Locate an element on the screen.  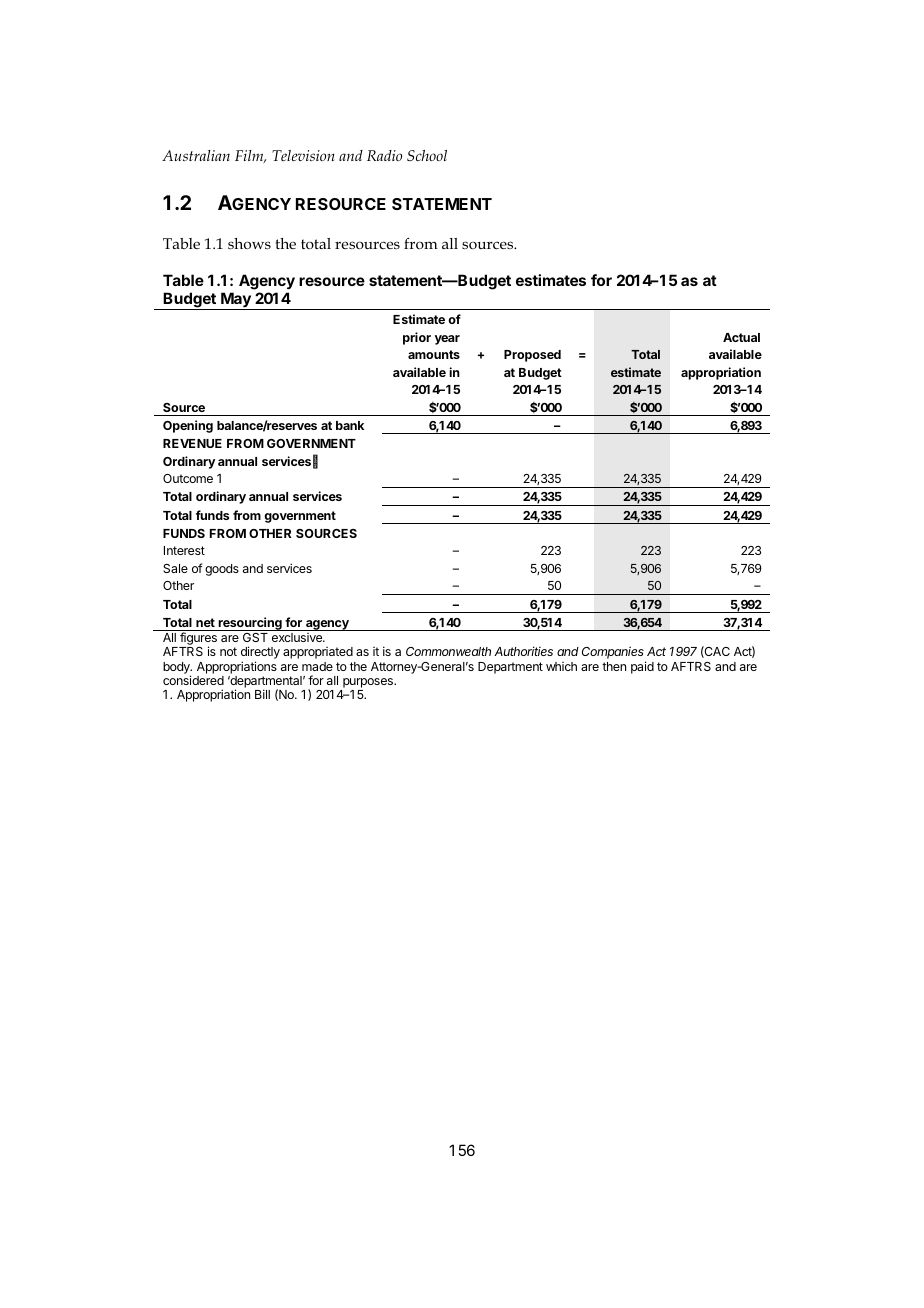
Bill is located at coordinates (262, 694).
